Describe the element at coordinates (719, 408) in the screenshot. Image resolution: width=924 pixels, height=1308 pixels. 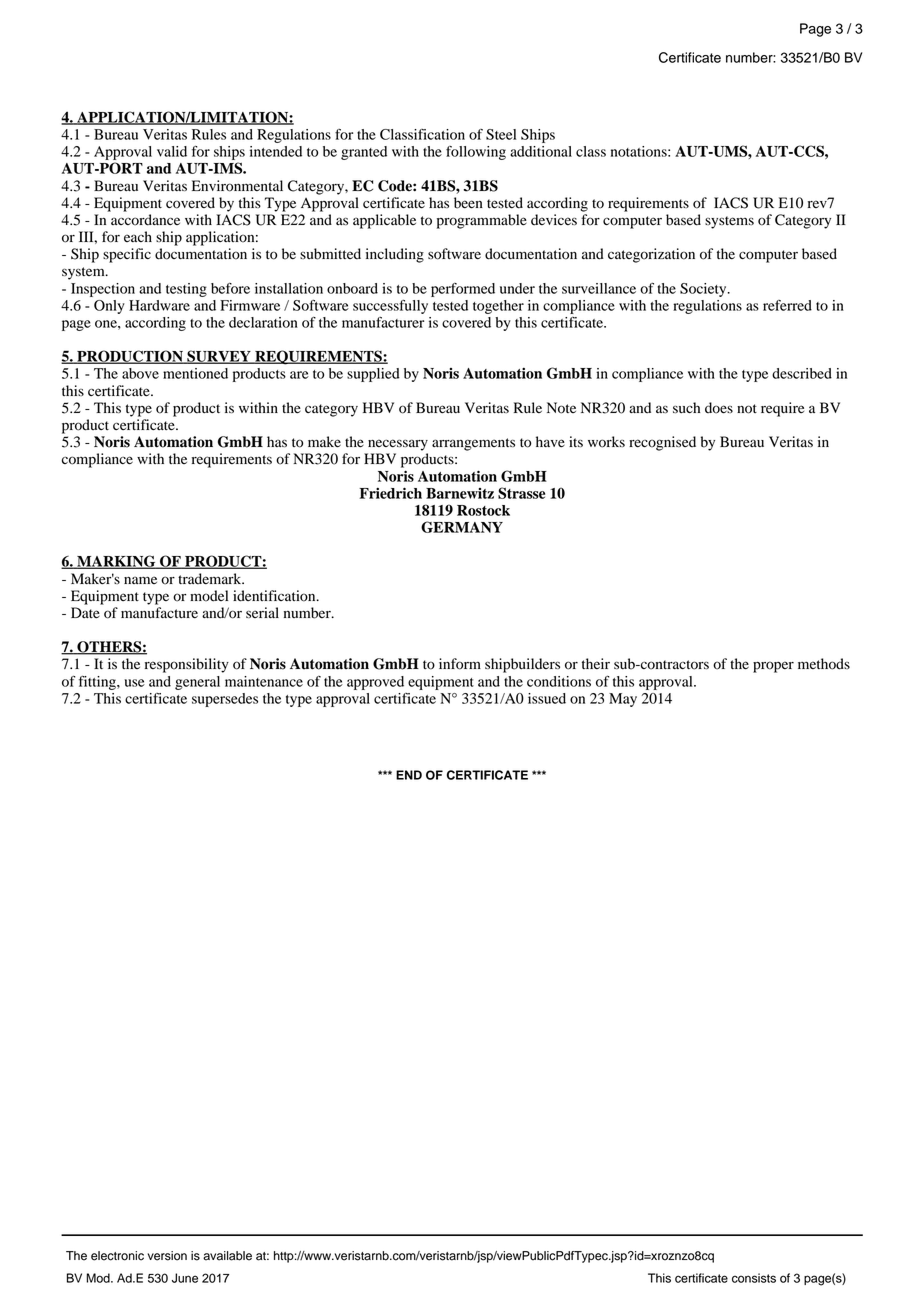
I see `does` at that location.
